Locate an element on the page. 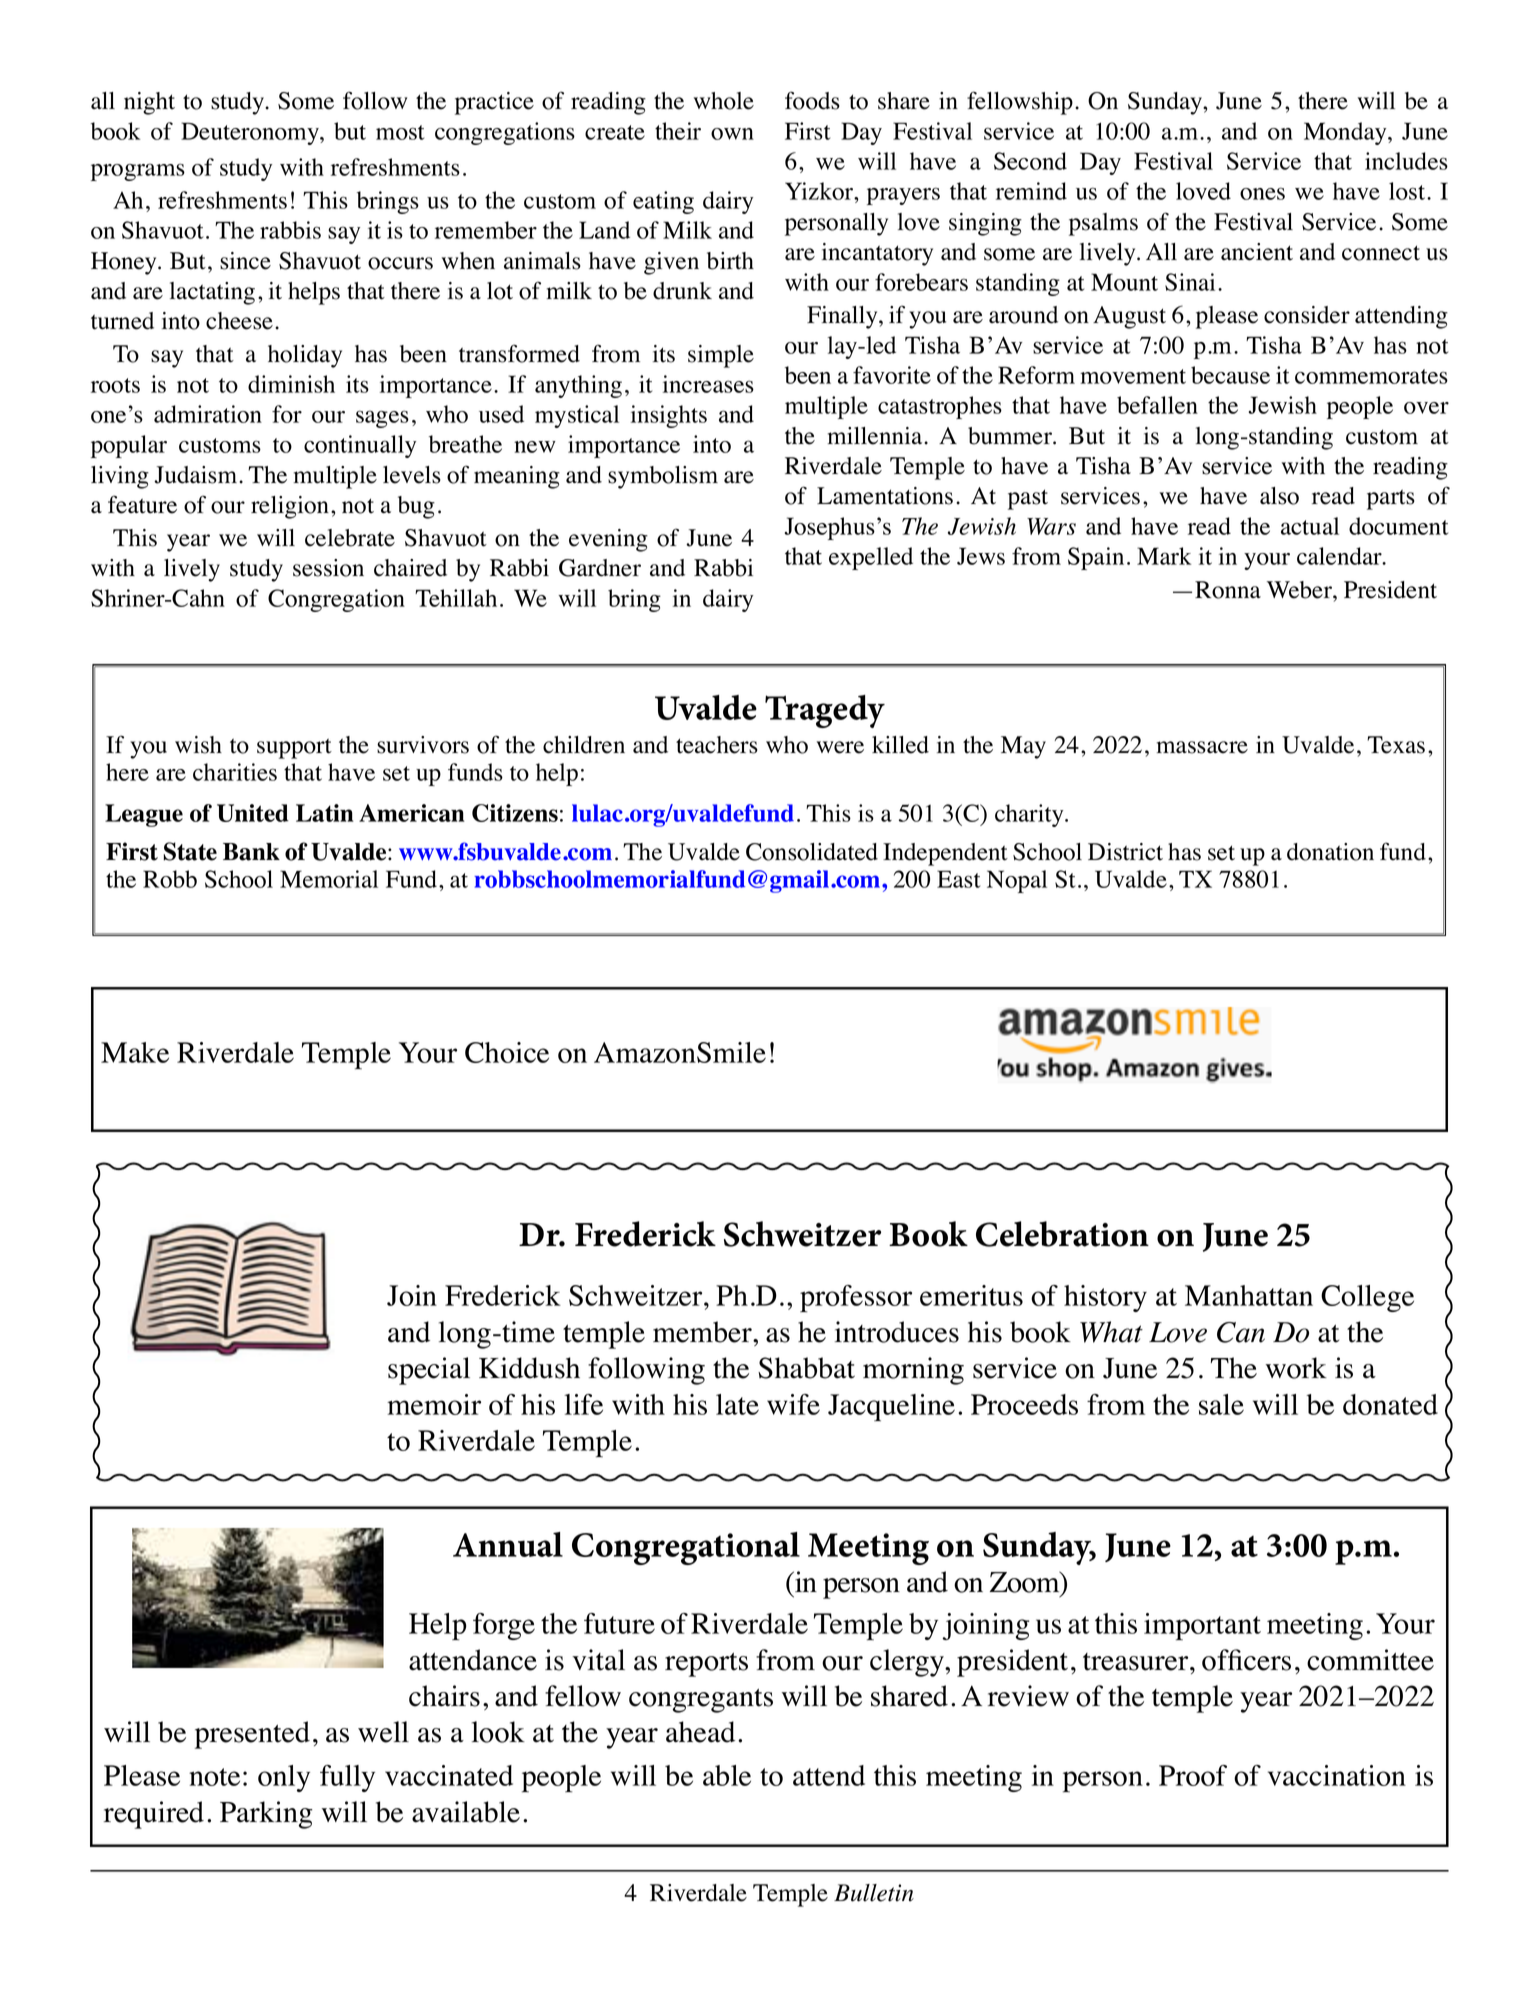 The width and height of the page is (1539, 1992). support is located at coordinates (294, 748).
